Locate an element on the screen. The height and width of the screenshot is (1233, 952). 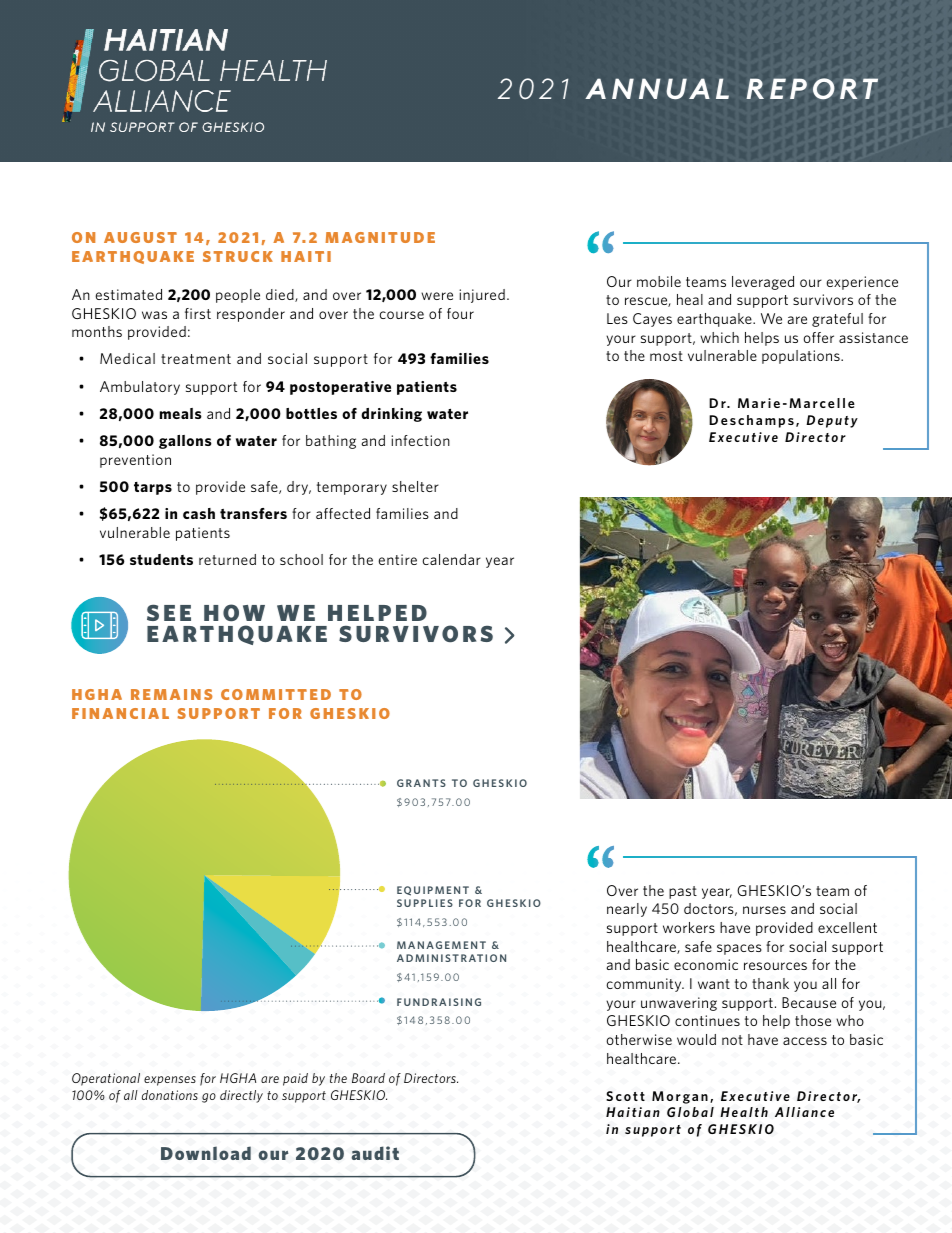
past is located at coordinates (683, 892).
